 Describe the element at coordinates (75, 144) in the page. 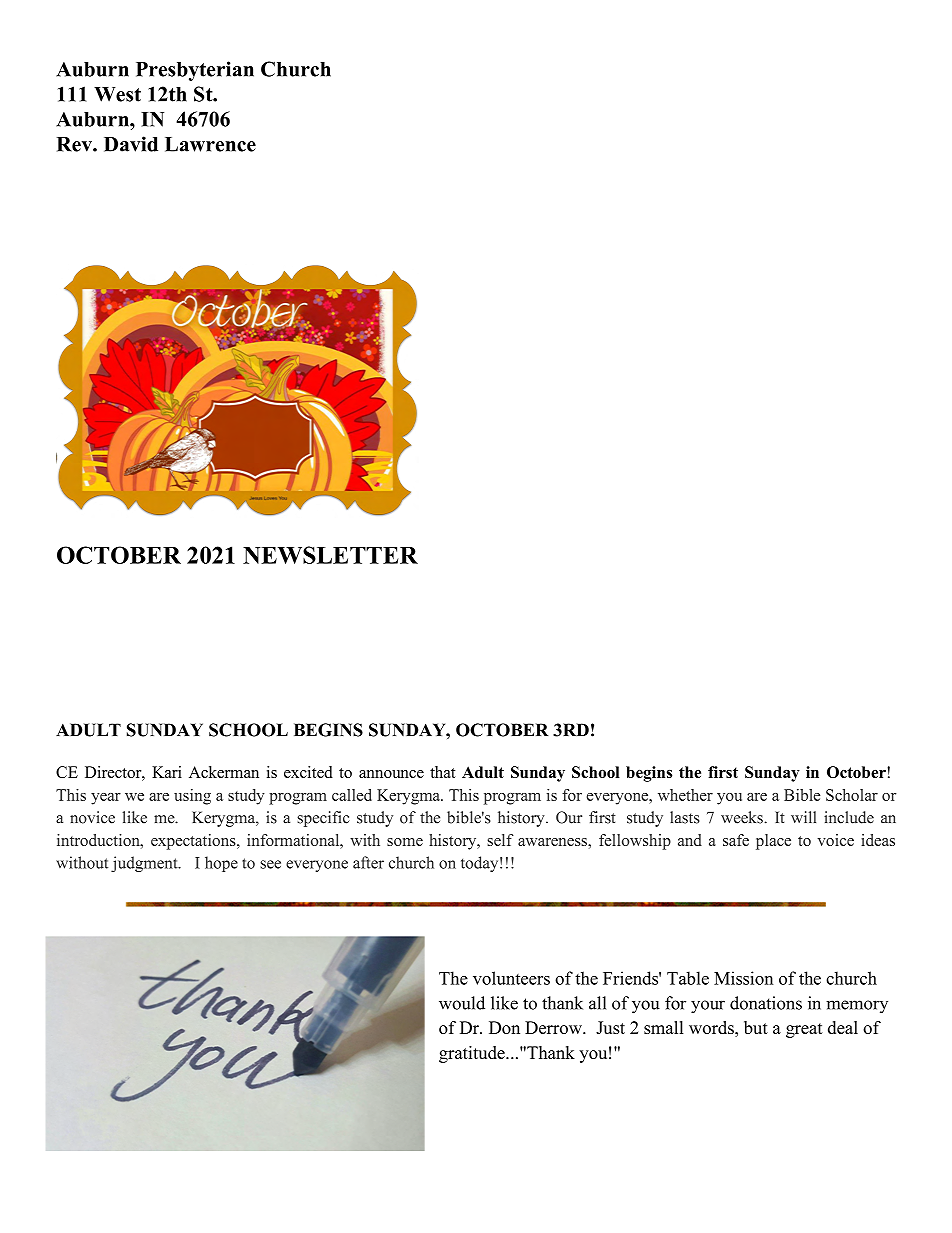

I see `Rev` at that location.
